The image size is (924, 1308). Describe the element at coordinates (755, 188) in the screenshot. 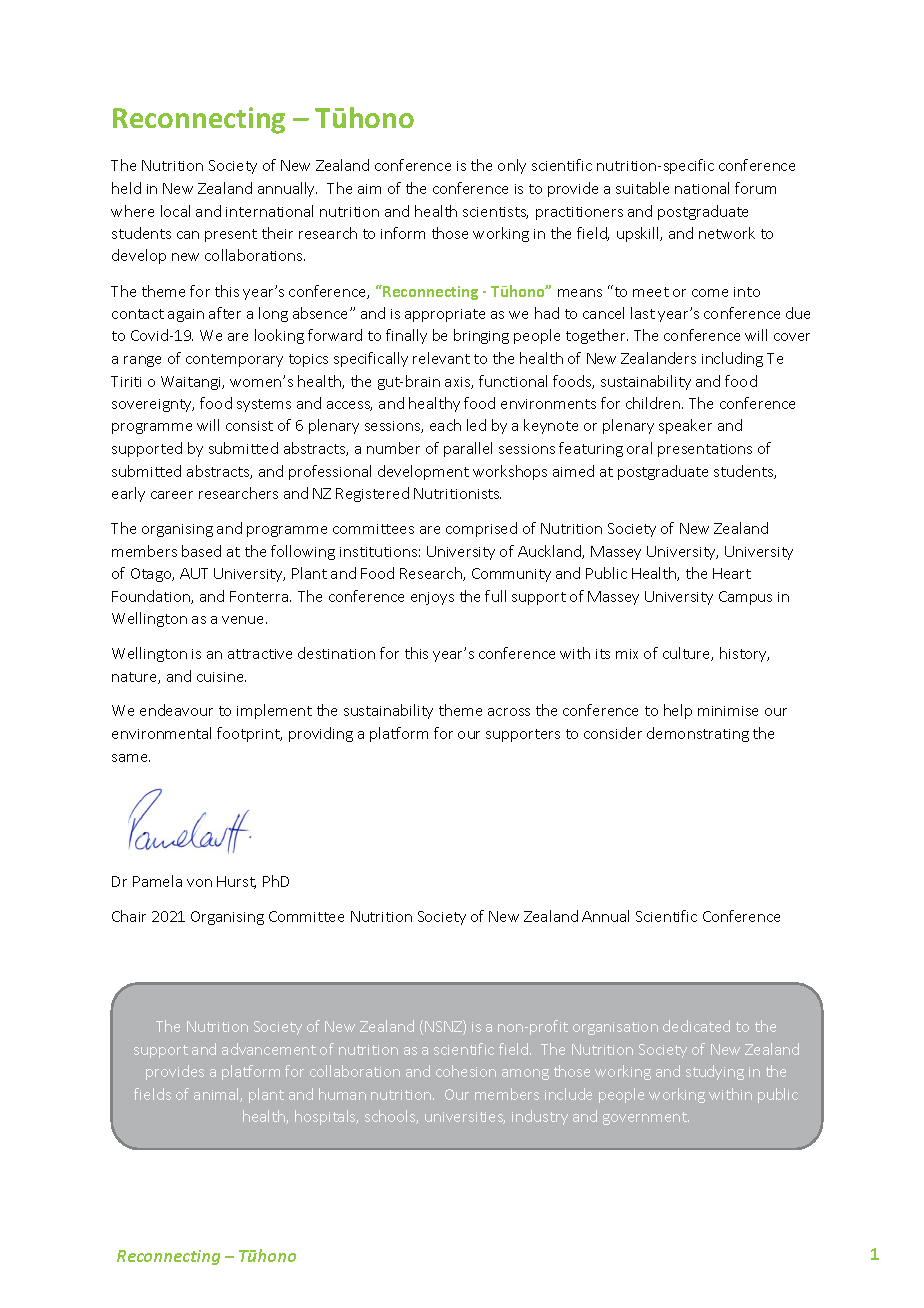

I see `forum` at that location.
